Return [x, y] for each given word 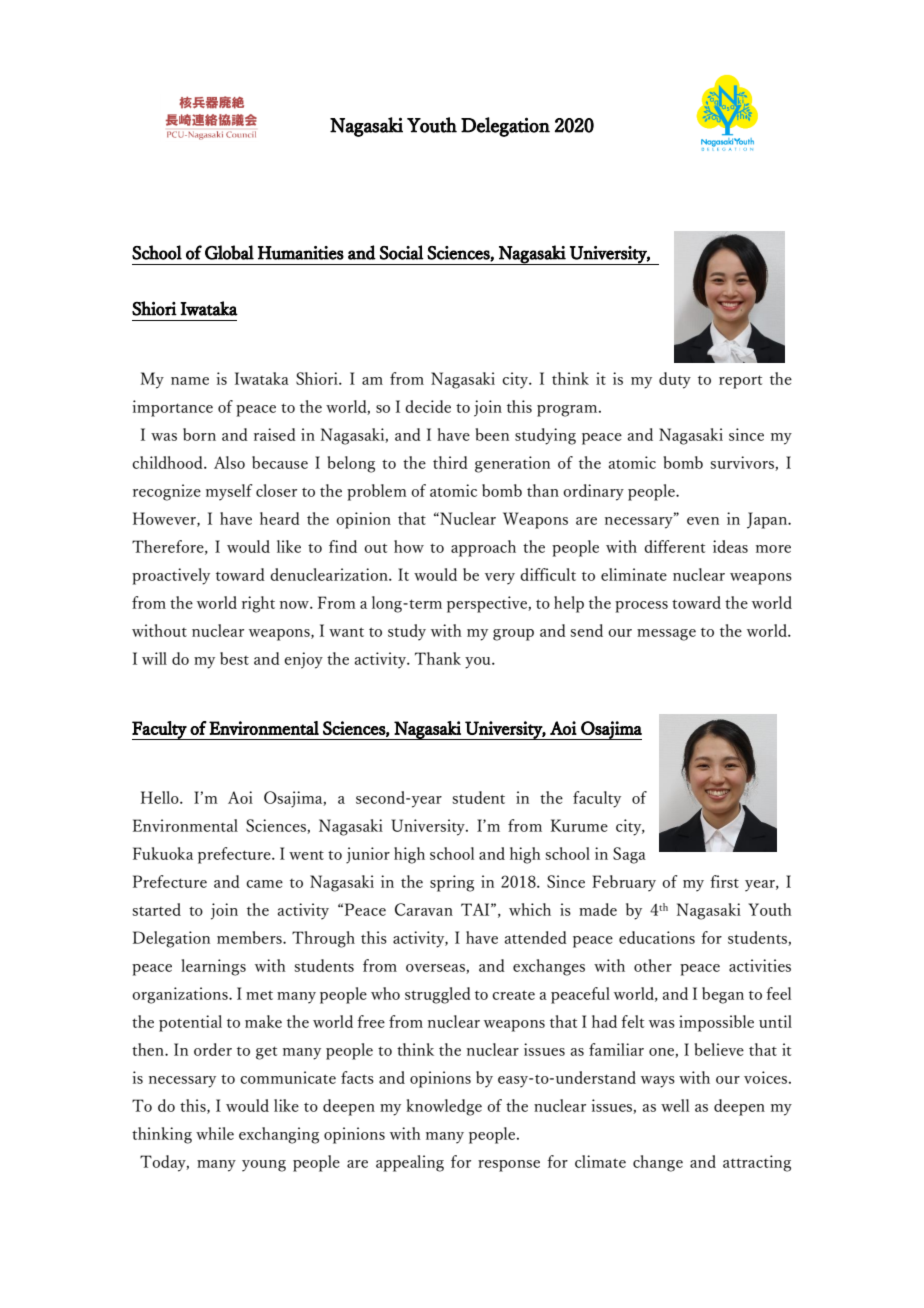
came [264, 884]
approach [483, 548]
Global [229, 252]
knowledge [444, 1107]
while [215, 1133]
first [724, 881]
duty [675, 380]
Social [402, 252]
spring [452, 883]
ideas [730, 546]
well [675, 1105]
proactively [171, 576]
